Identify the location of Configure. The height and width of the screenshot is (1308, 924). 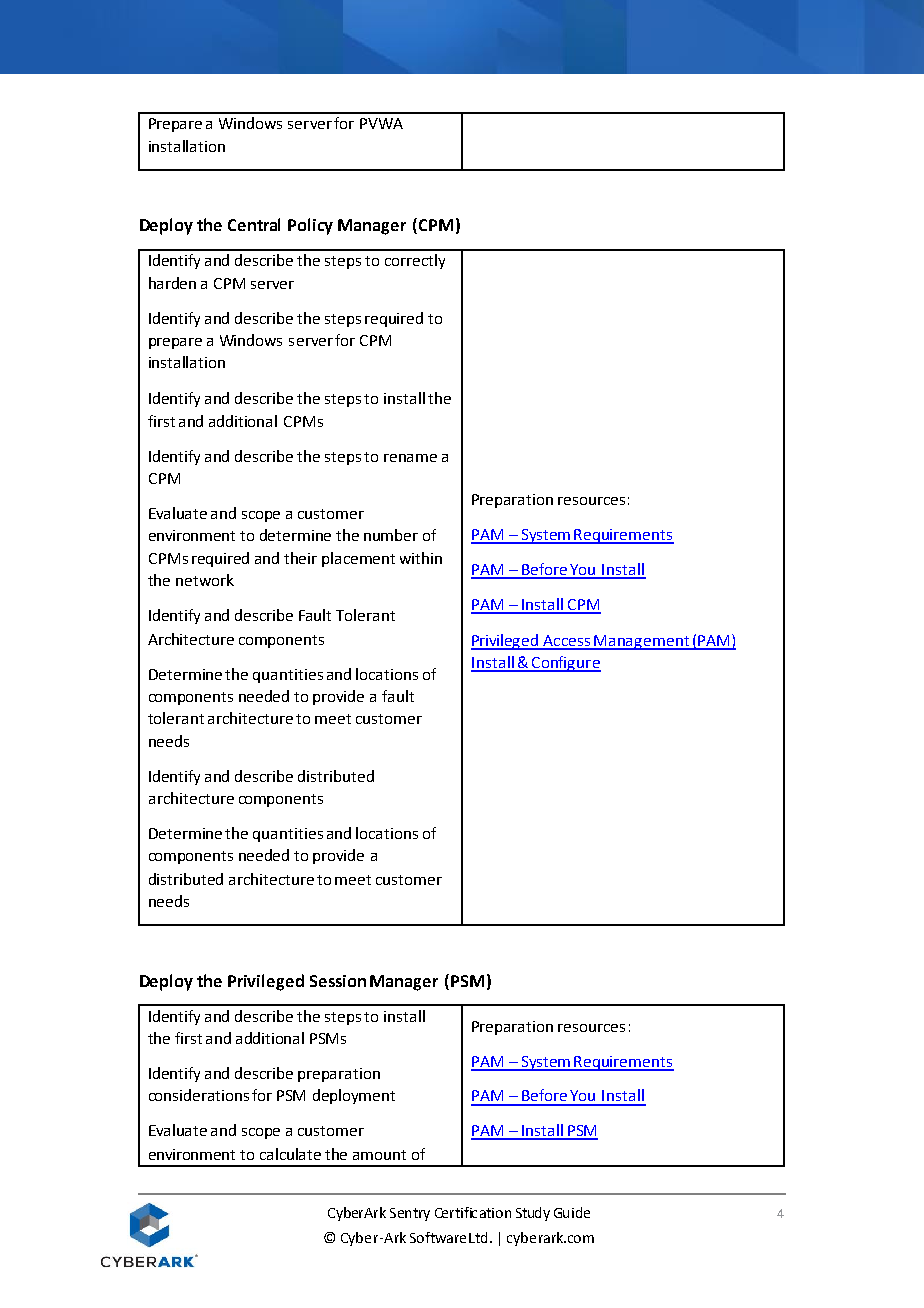
(565, 664).
